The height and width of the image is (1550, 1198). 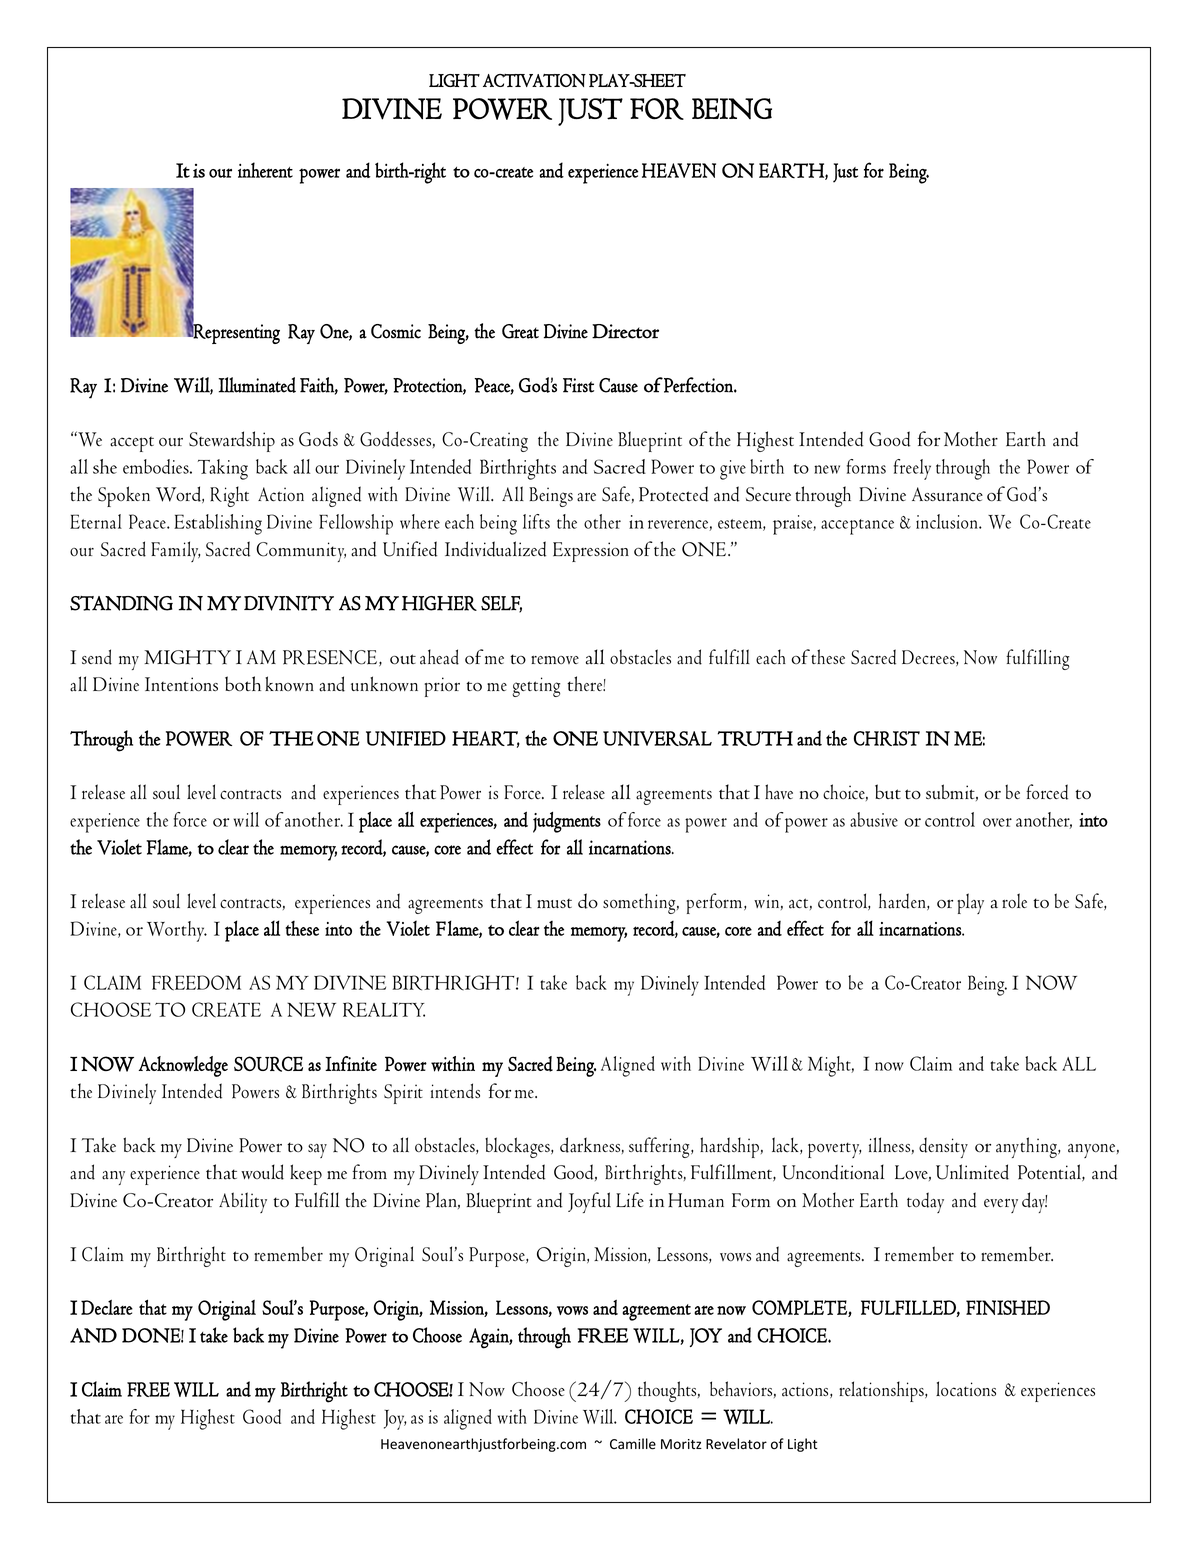 I want to click on inherent, so click(x=265, y=170).
